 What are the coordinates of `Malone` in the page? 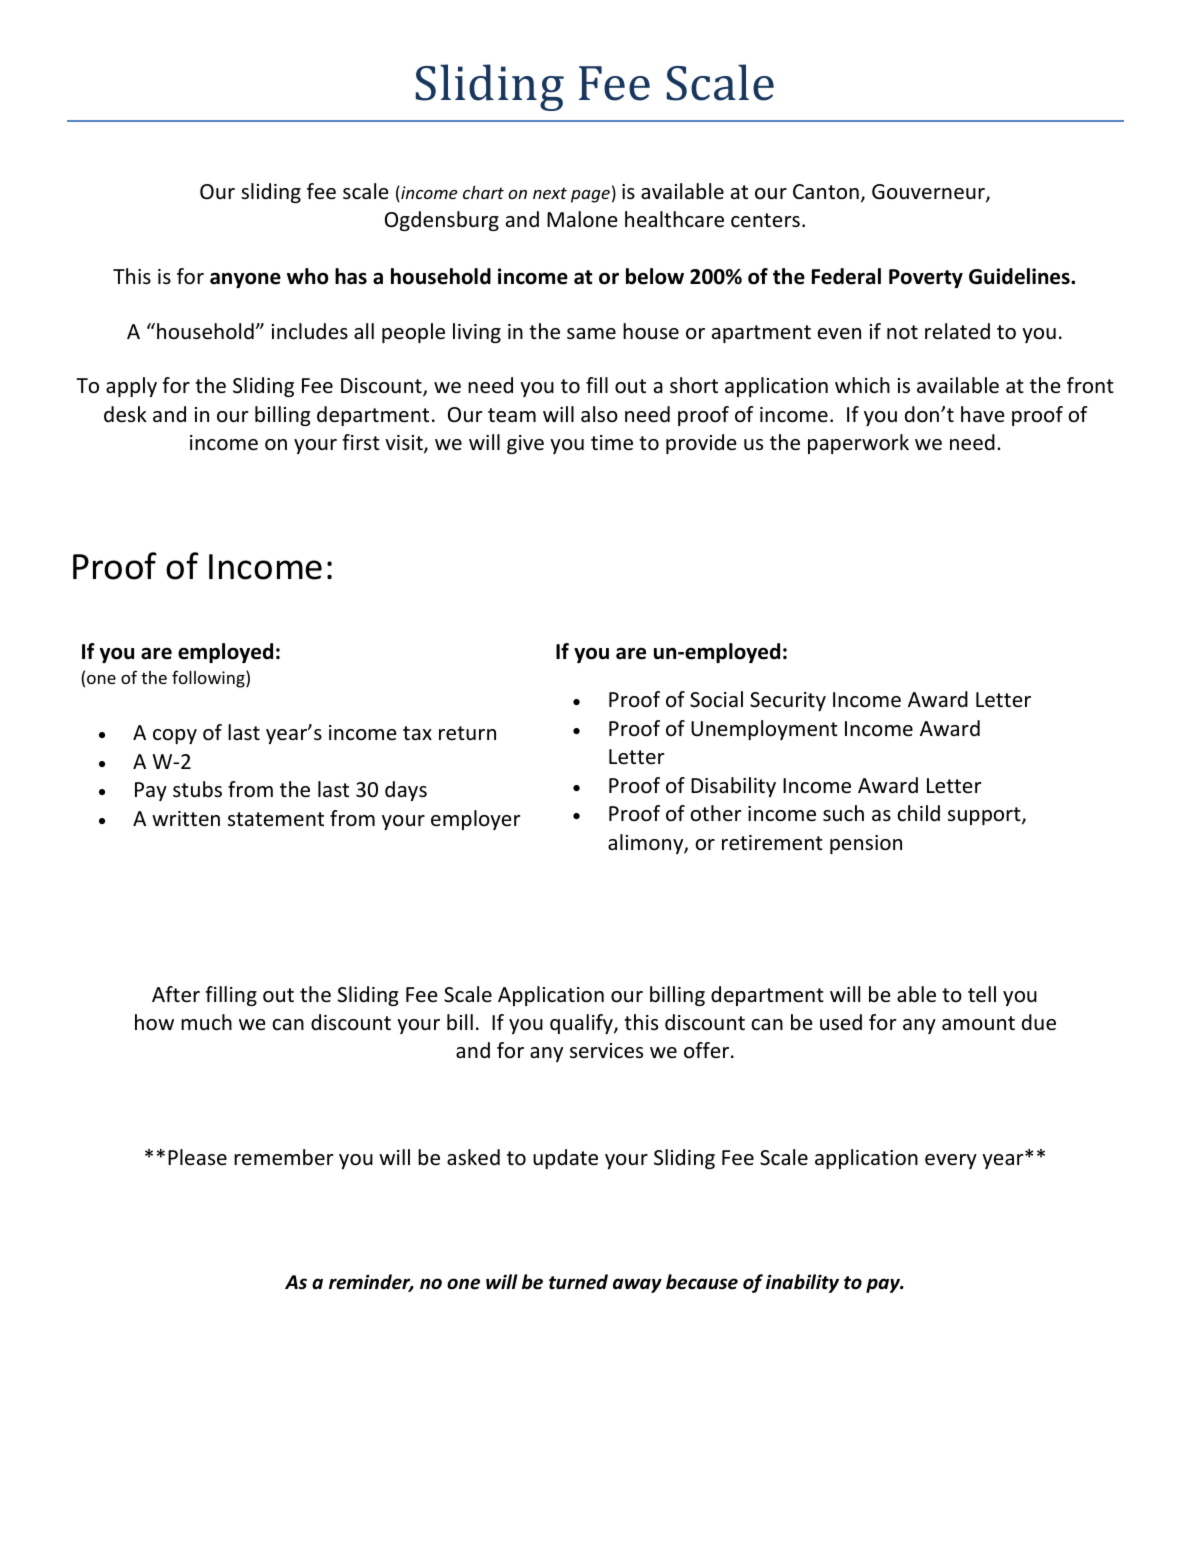 It's located at (582, 219).
